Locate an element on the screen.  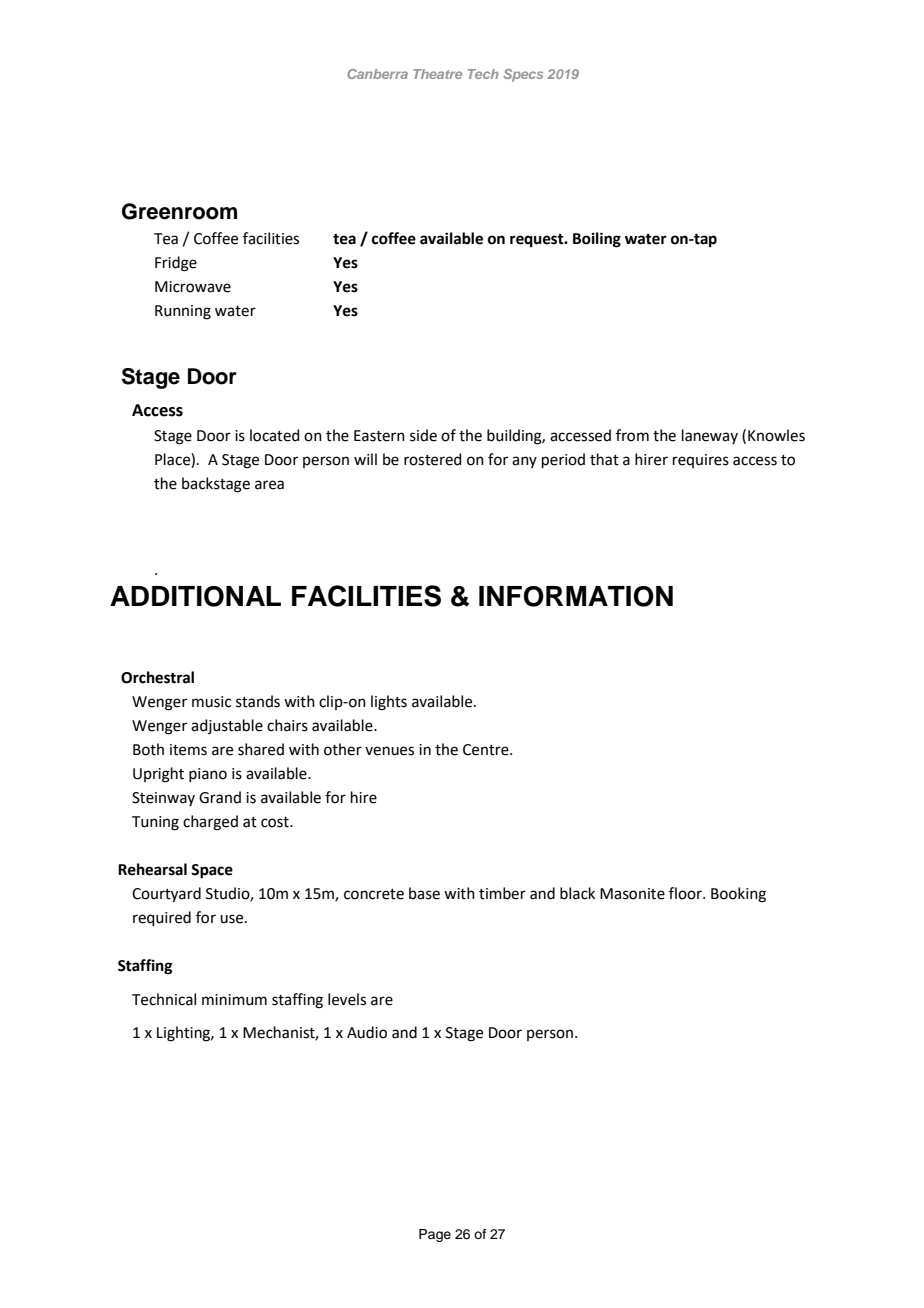
Audio is located at coordinates (367, 1032).
